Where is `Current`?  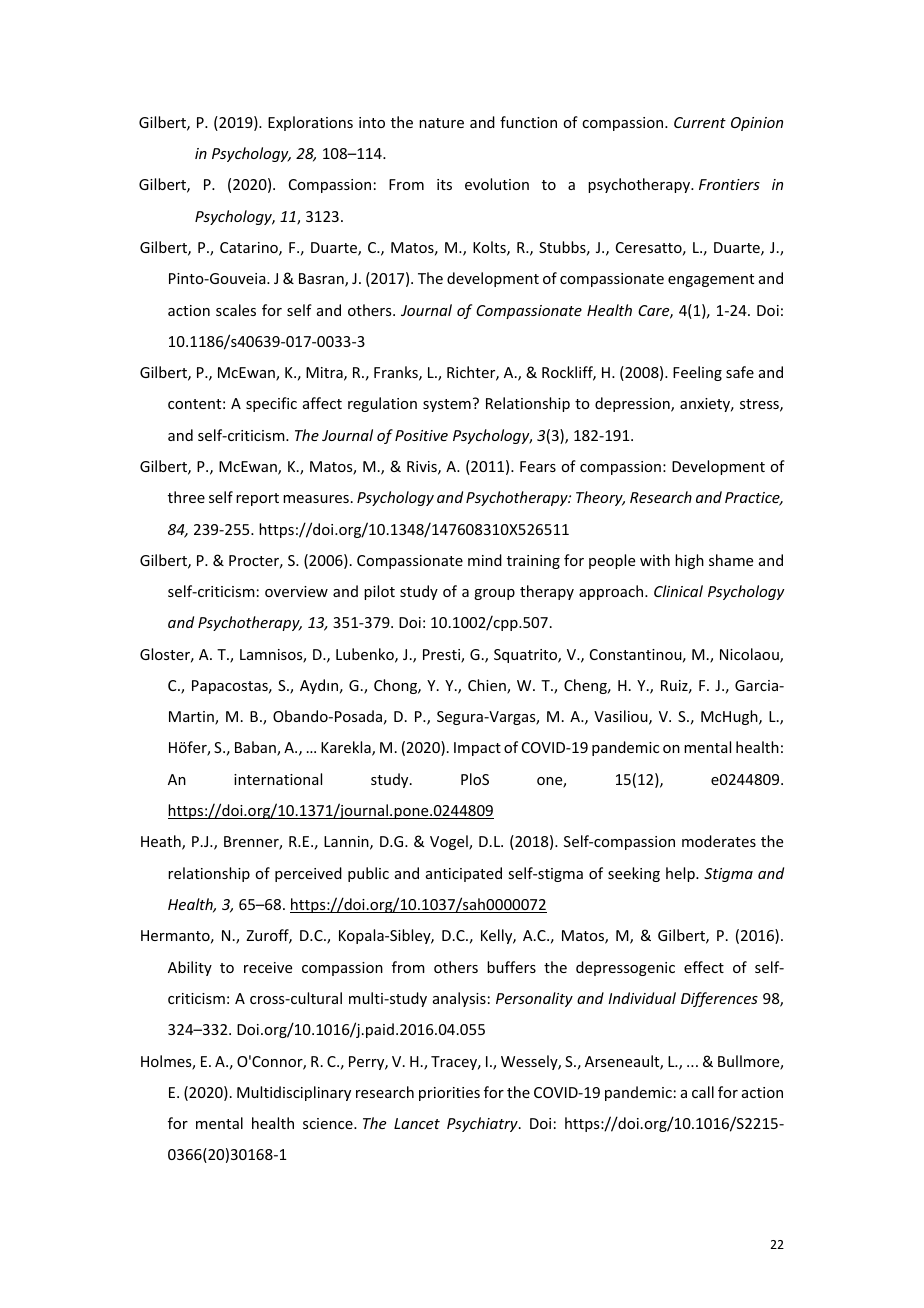
Current is located at coordinates (700, 122).
